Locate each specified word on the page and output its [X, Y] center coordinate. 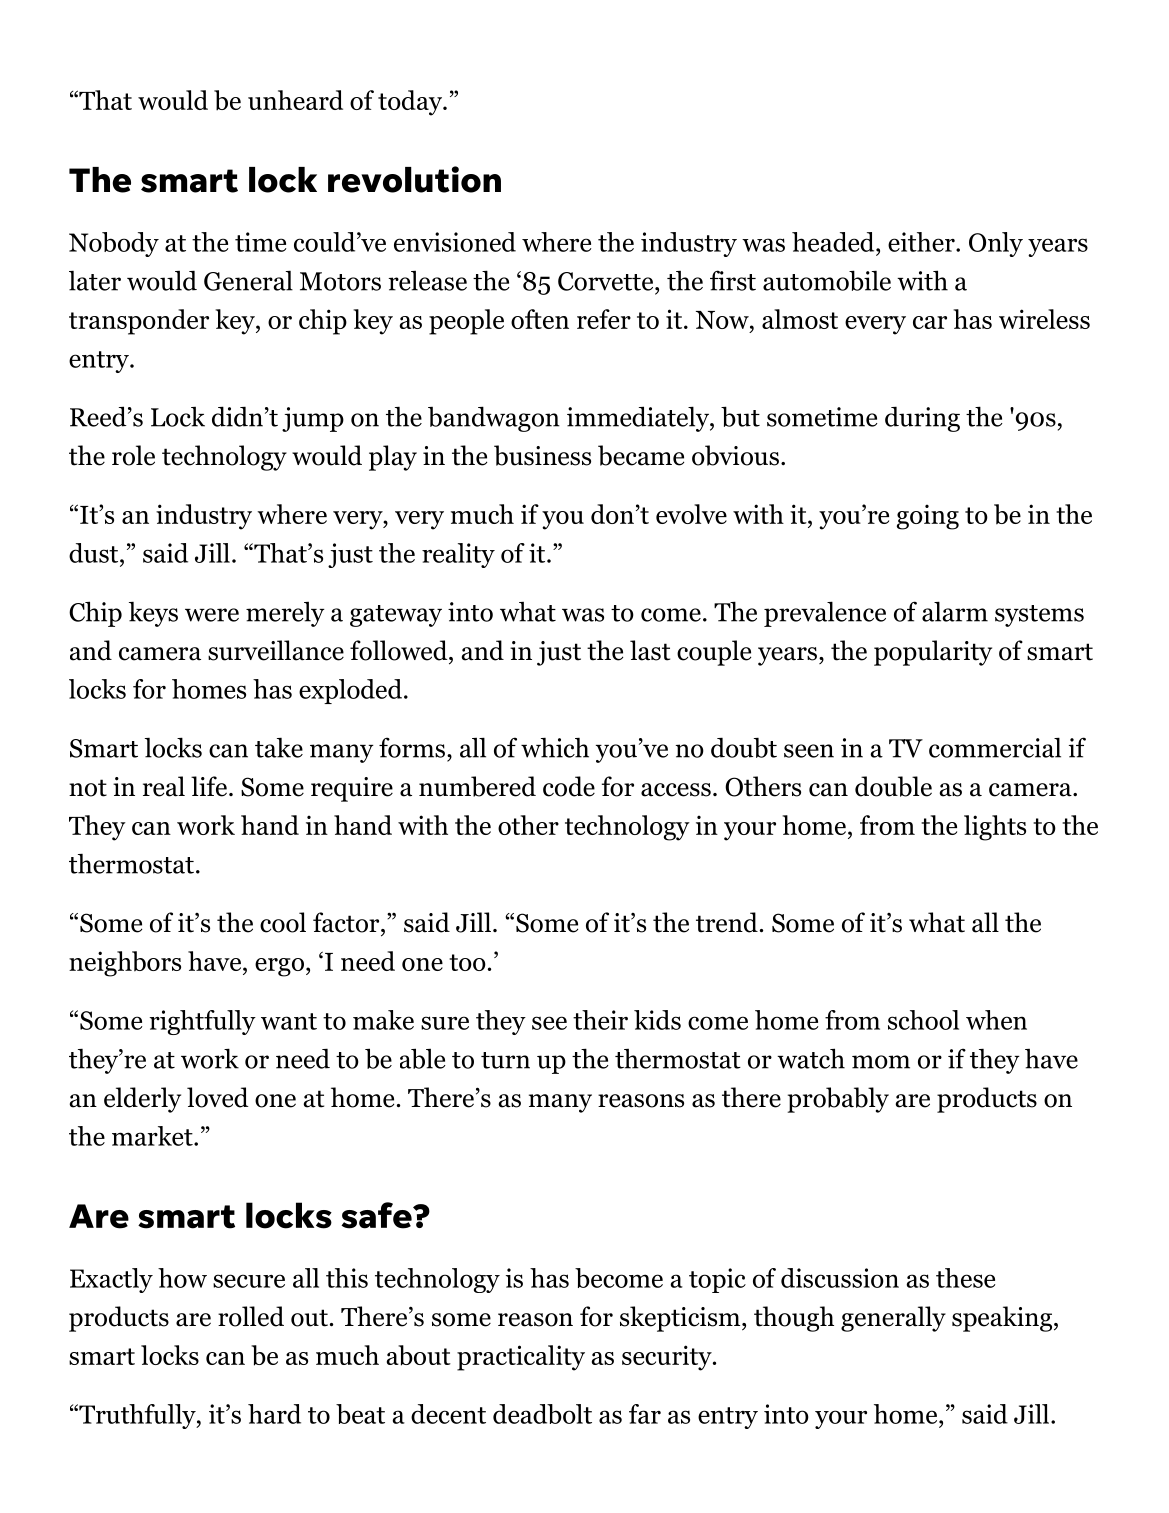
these [965, 1278]
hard [274, 1414]
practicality [521, 1358]
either [922, 242]
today [411, 103]
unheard [295, 100]
